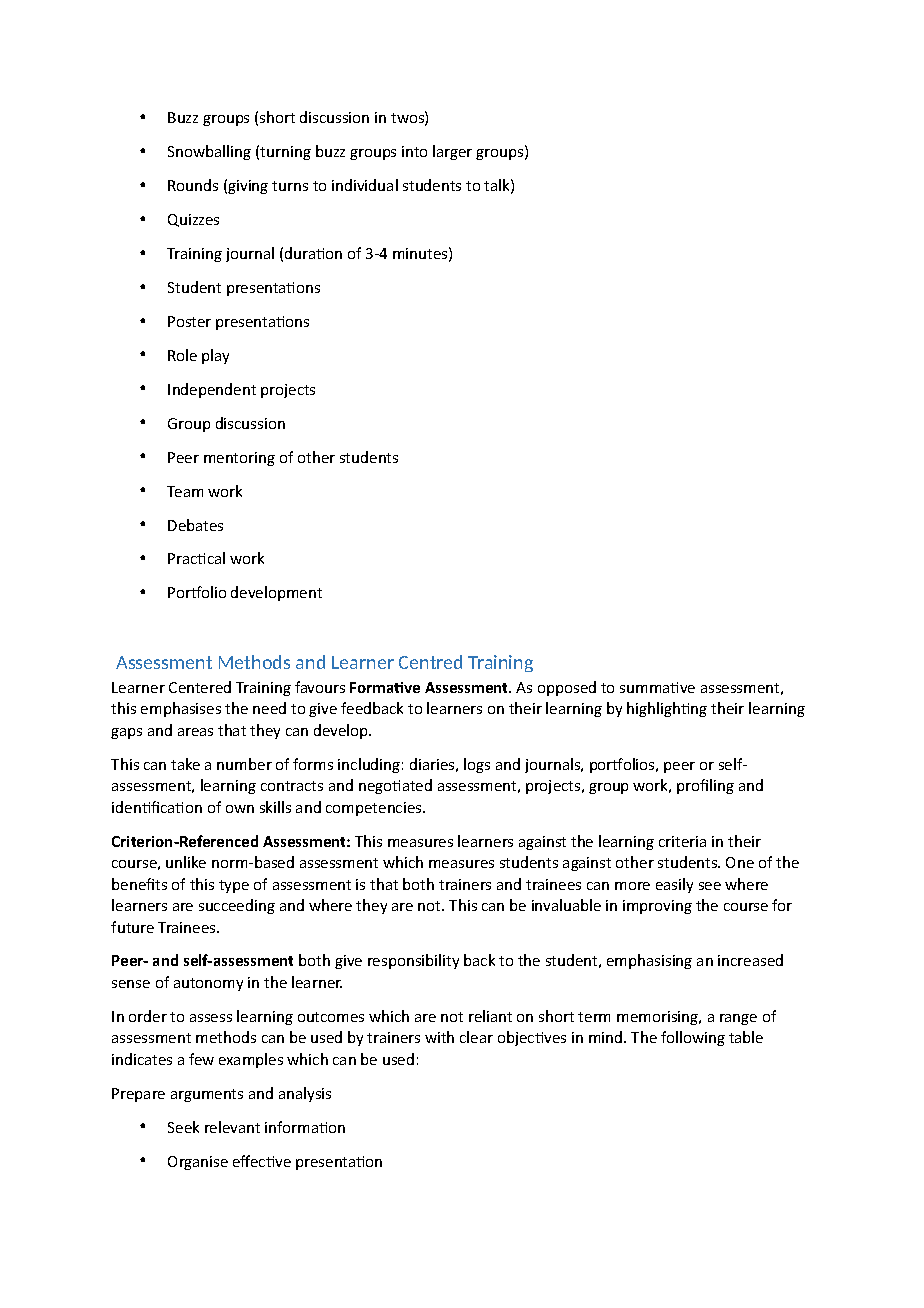  I want to click on opposed, so click(567, 688).
